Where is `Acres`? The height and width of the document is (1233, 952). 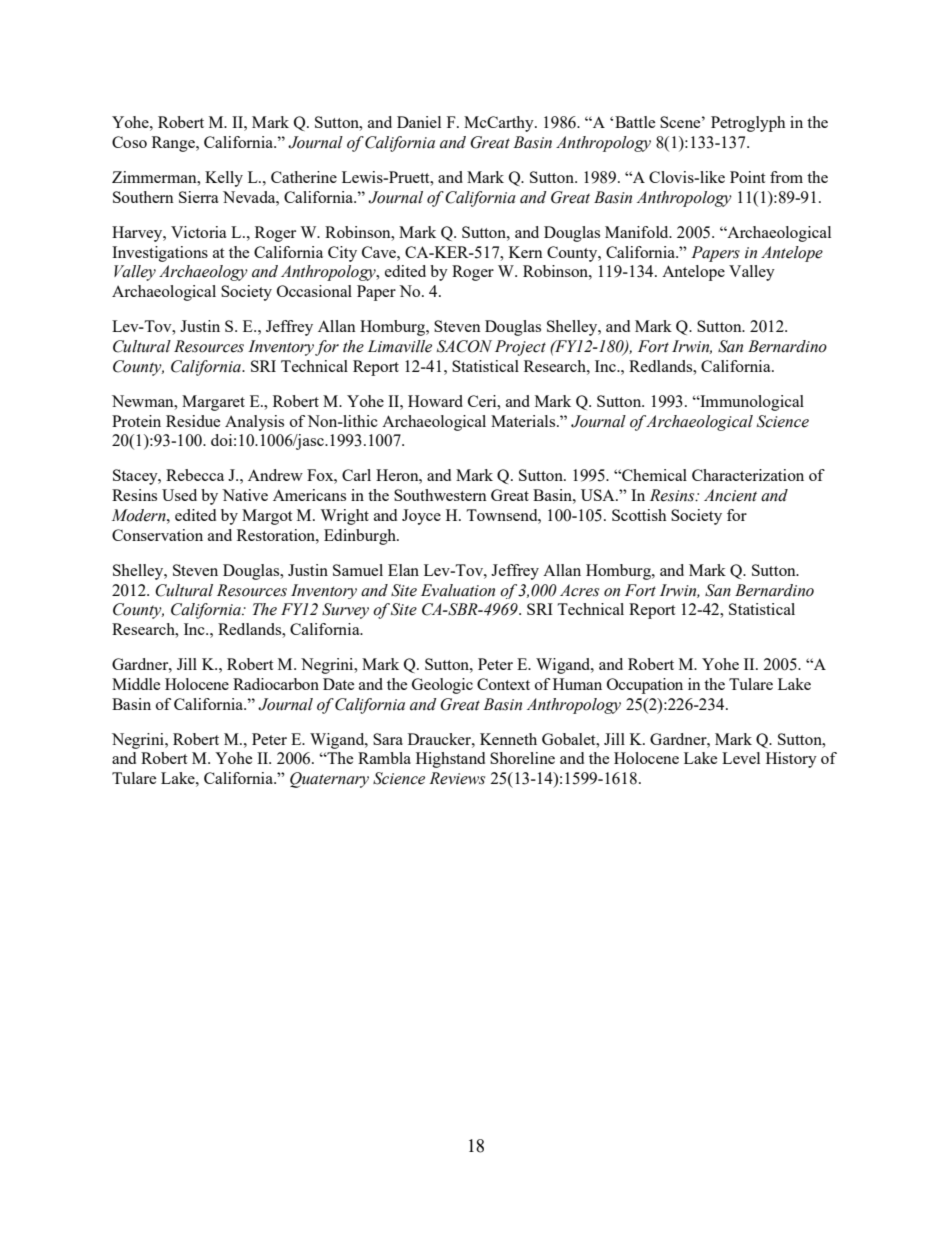 Acres is located at coordinates (579, 590).
